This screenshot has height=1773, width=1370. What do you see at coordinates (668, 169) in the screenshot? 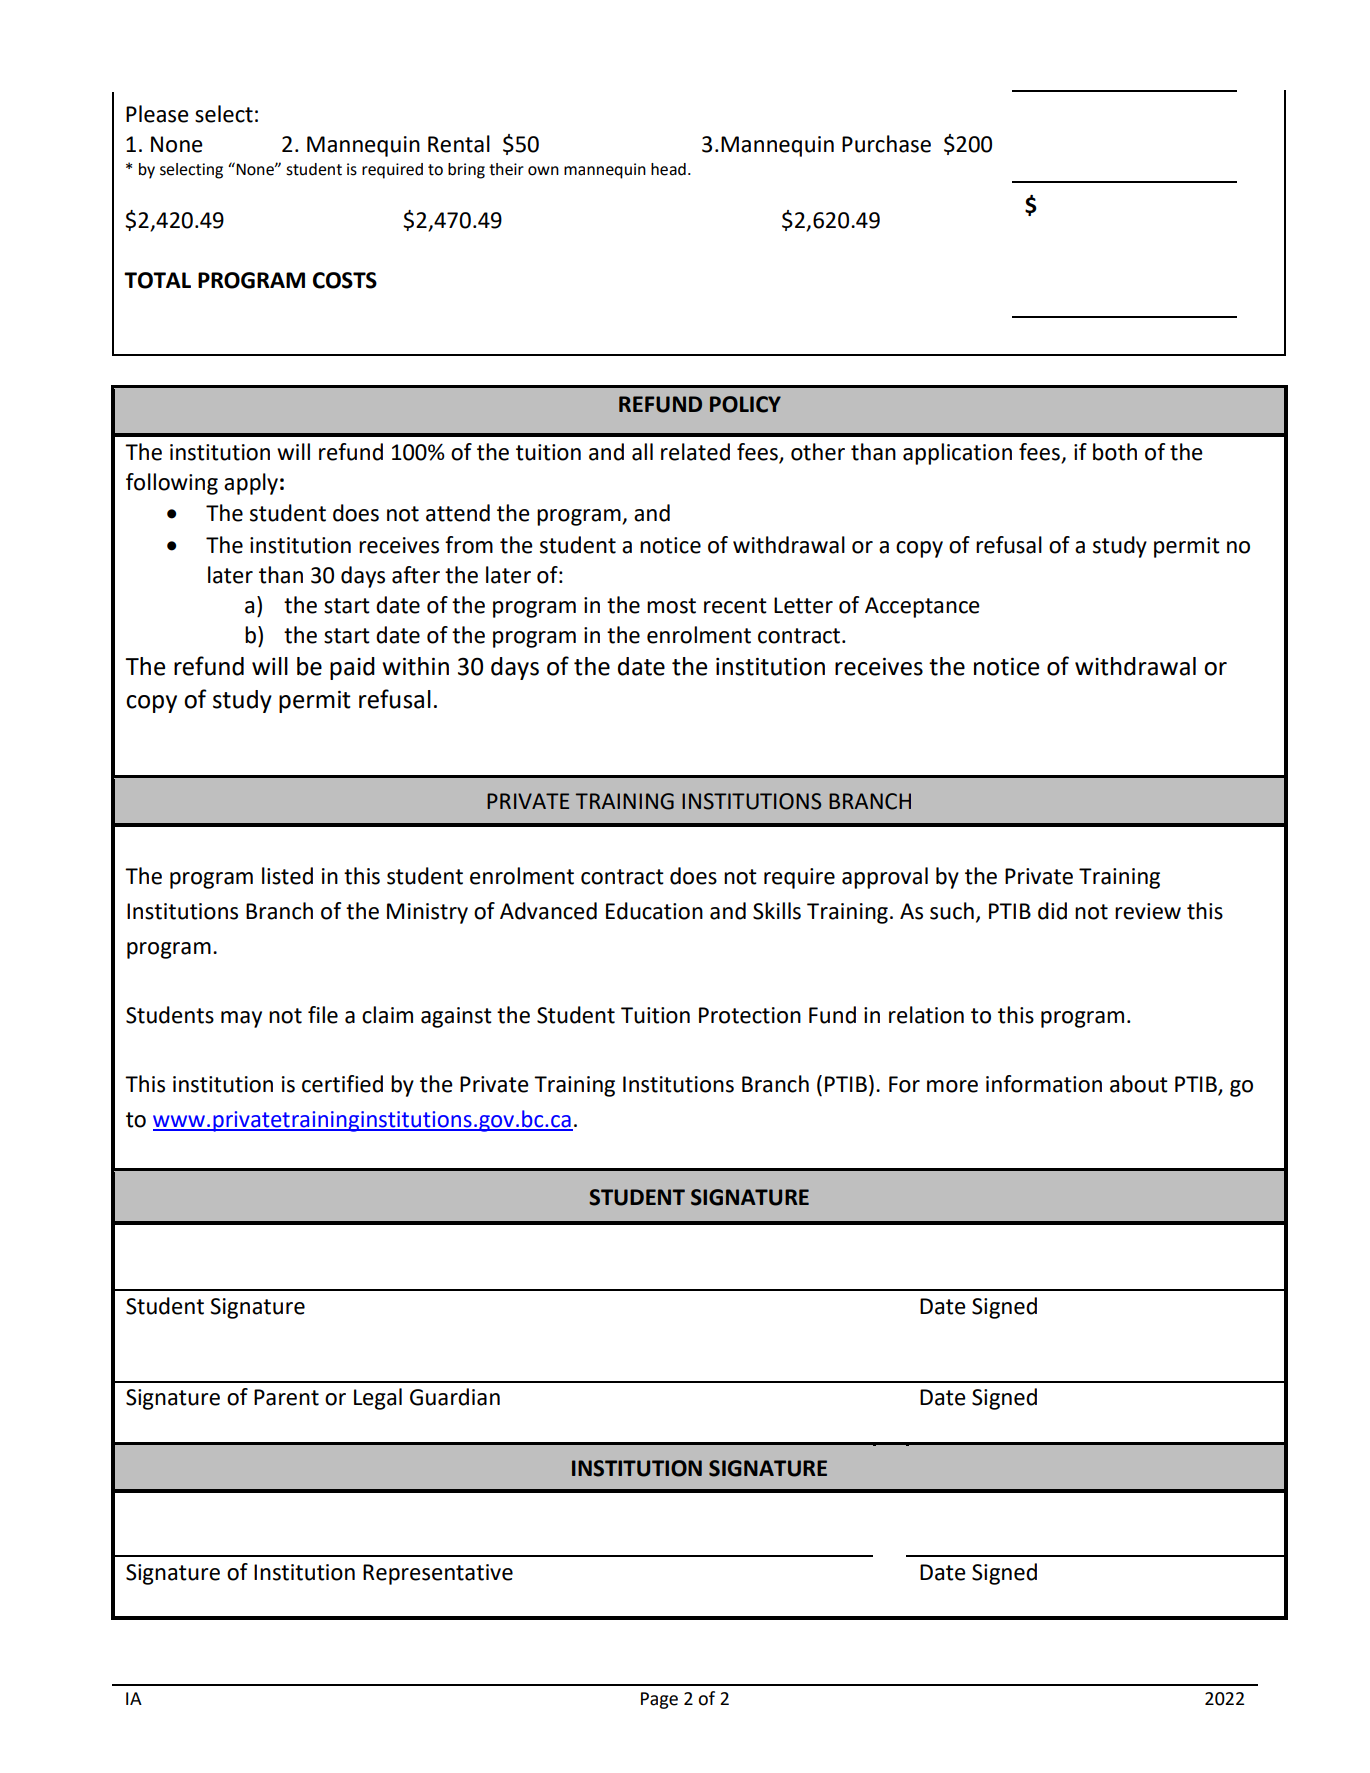
I see `head` at bounding box center [668, 169].
